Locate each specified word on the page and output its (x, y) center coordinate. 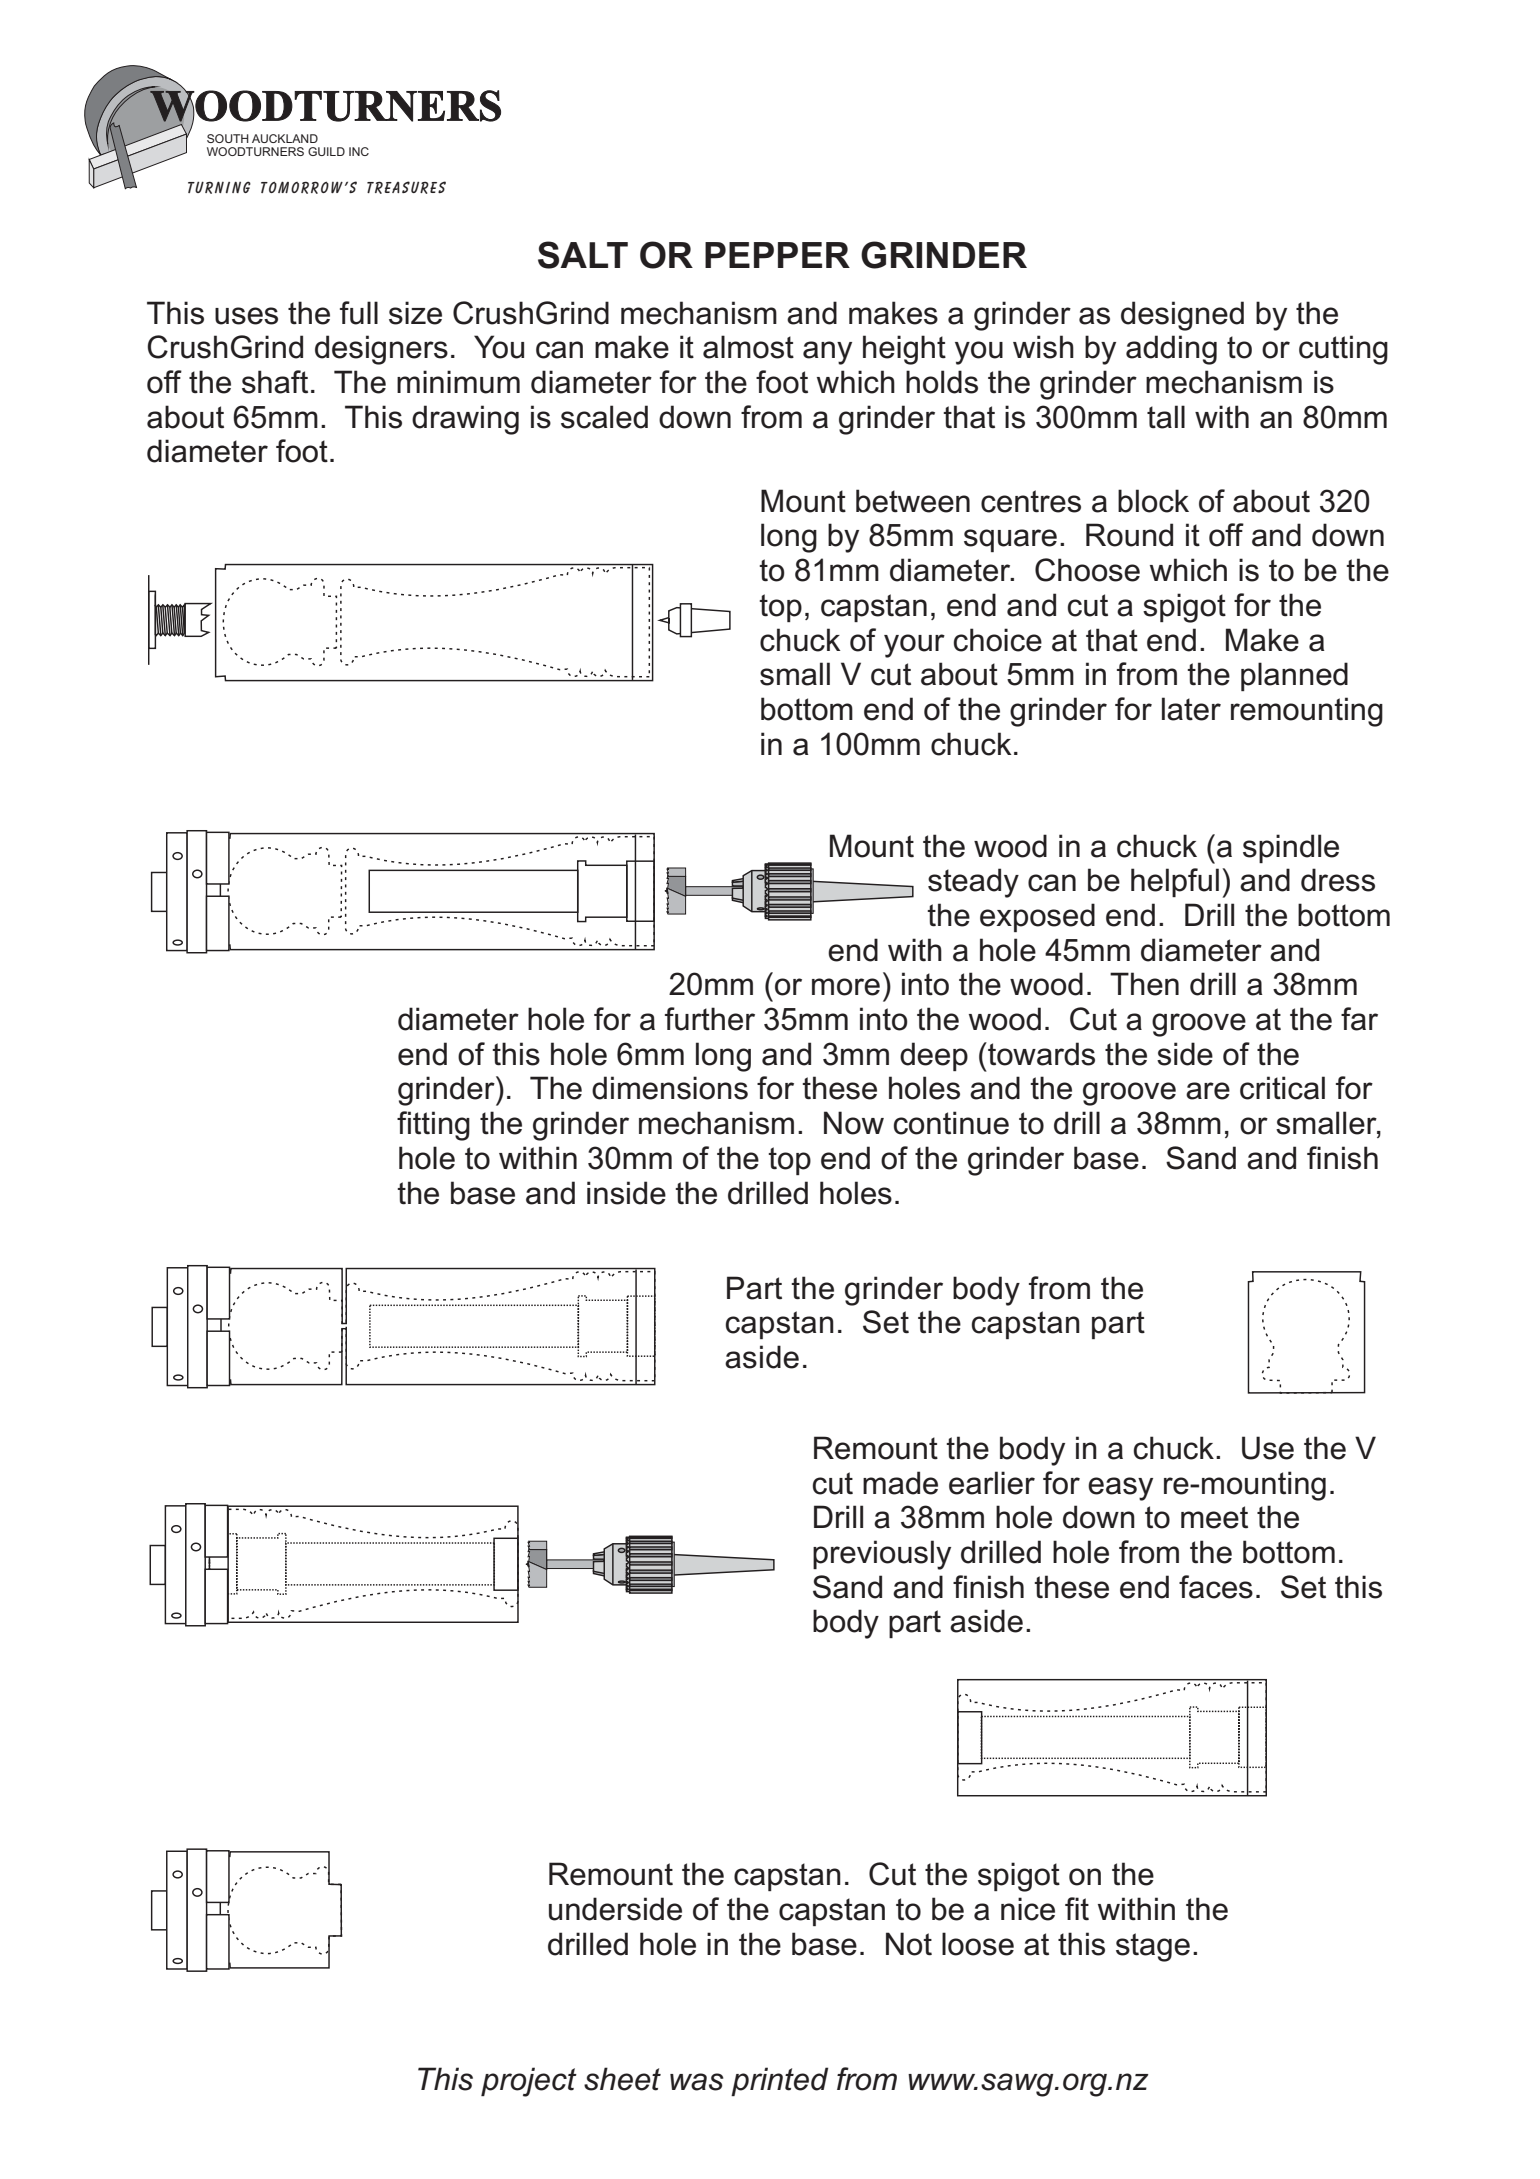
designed (1182, 316)
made (900, 1483)
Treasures (406, 187)
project (529, 2082)
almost (748, 347)
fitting (433, 1126)
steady (973, 883)
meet (1214, 1517)
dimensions (670, 1088)
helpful (1175, 882)
